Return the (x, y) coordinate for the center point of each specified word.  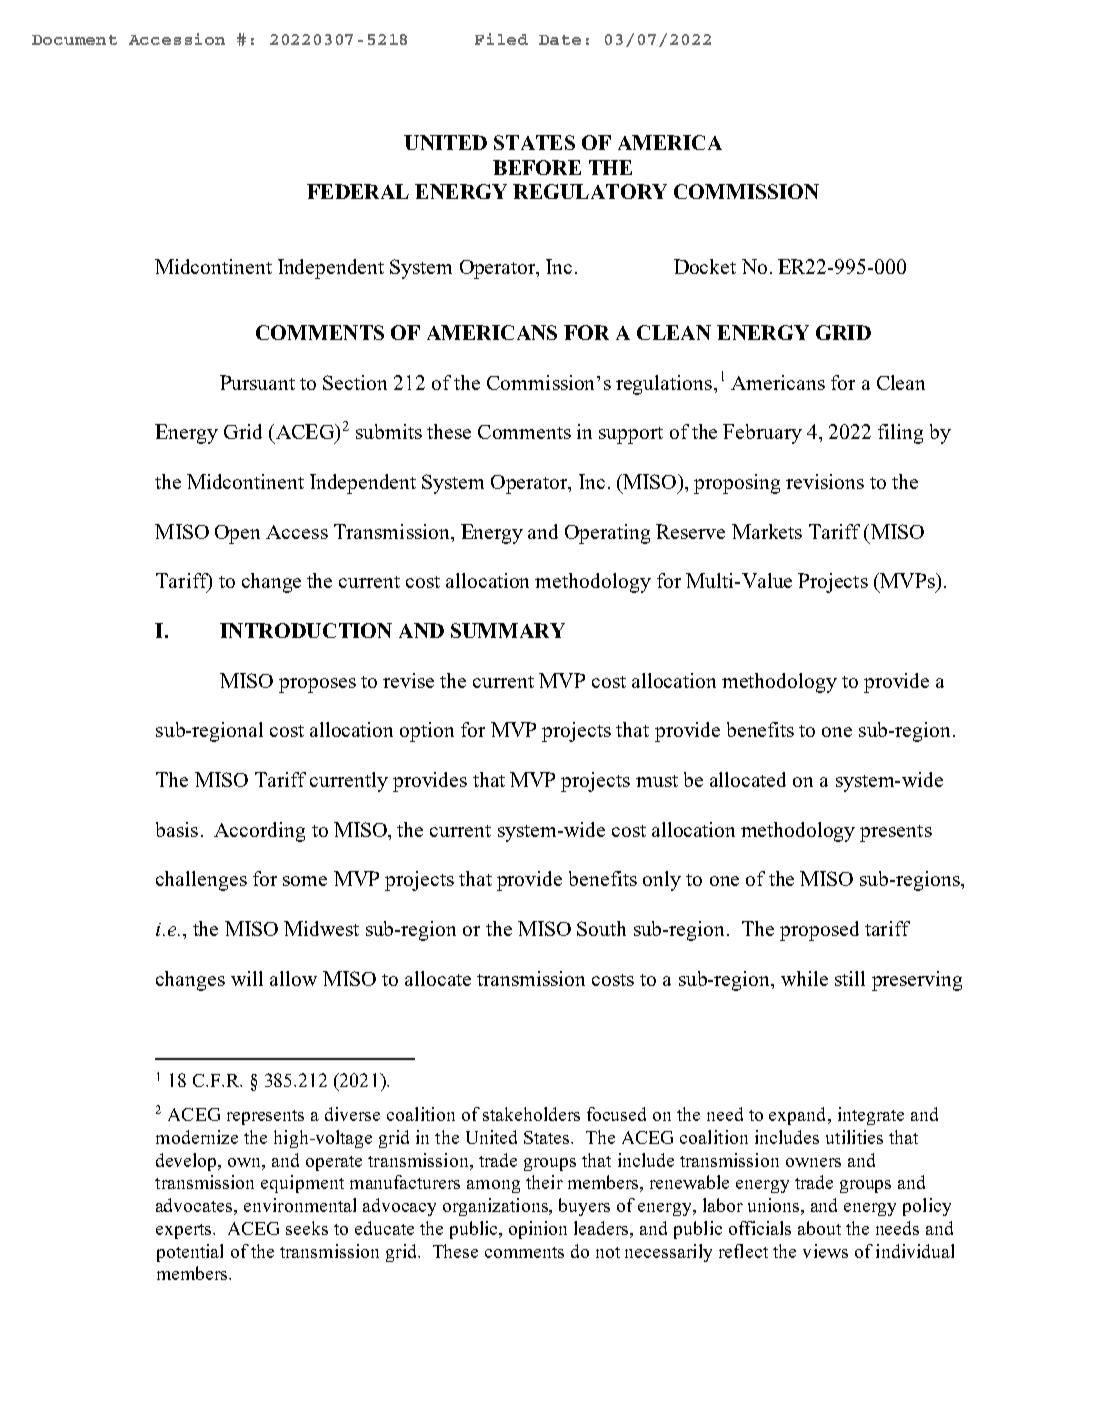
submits (389, 431)
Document (74, 40)
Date (560, 40)
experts (185, 1231)
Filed (501, 39)
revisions (825, 481)
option (427, 732)
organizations (497, 1207)
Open (237, 534)
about (819, 1228)
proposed (819, 931)
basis (177, 829)
